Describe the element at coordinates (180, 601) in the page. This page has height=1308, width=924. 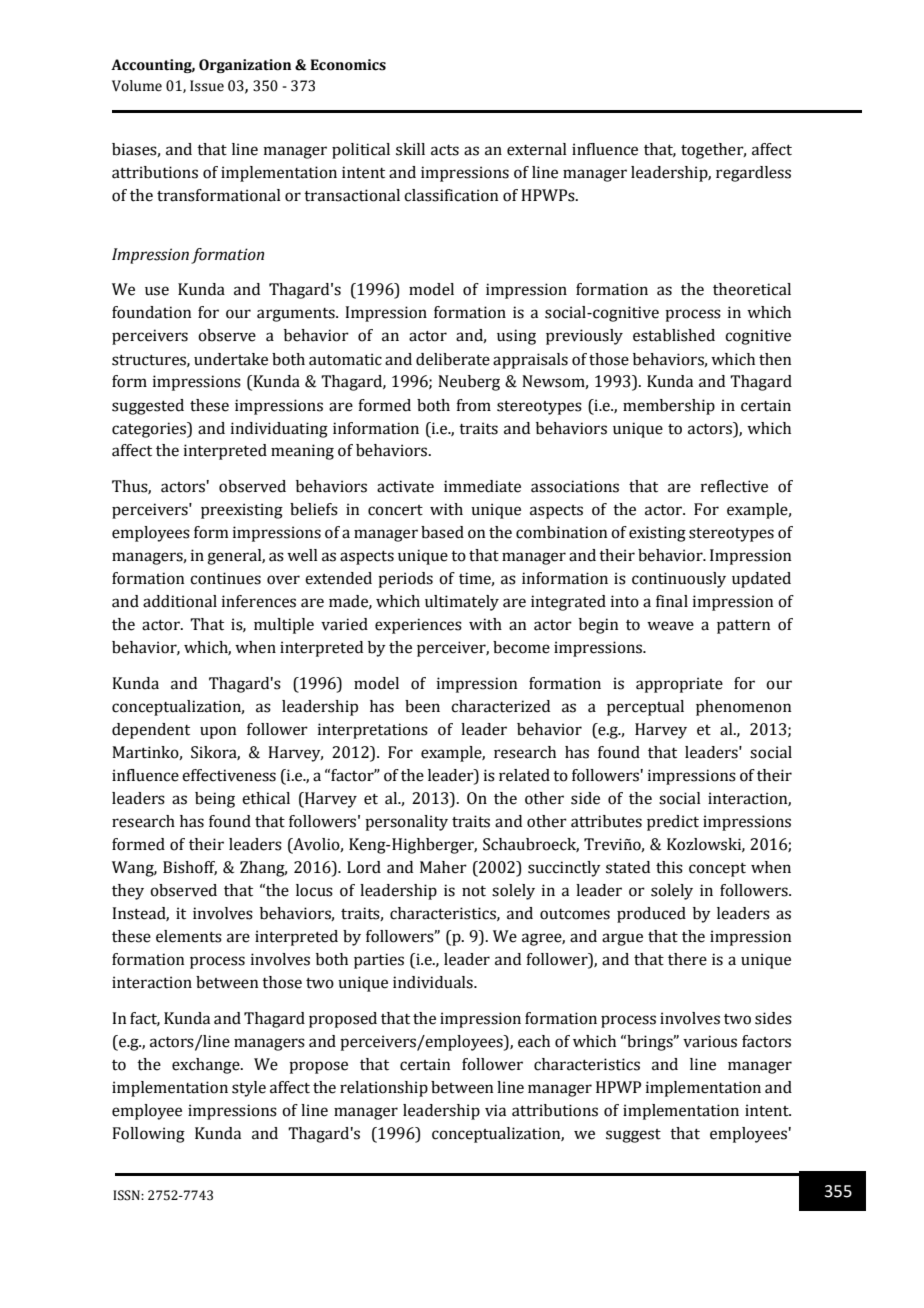
I see `additional` at that location.
